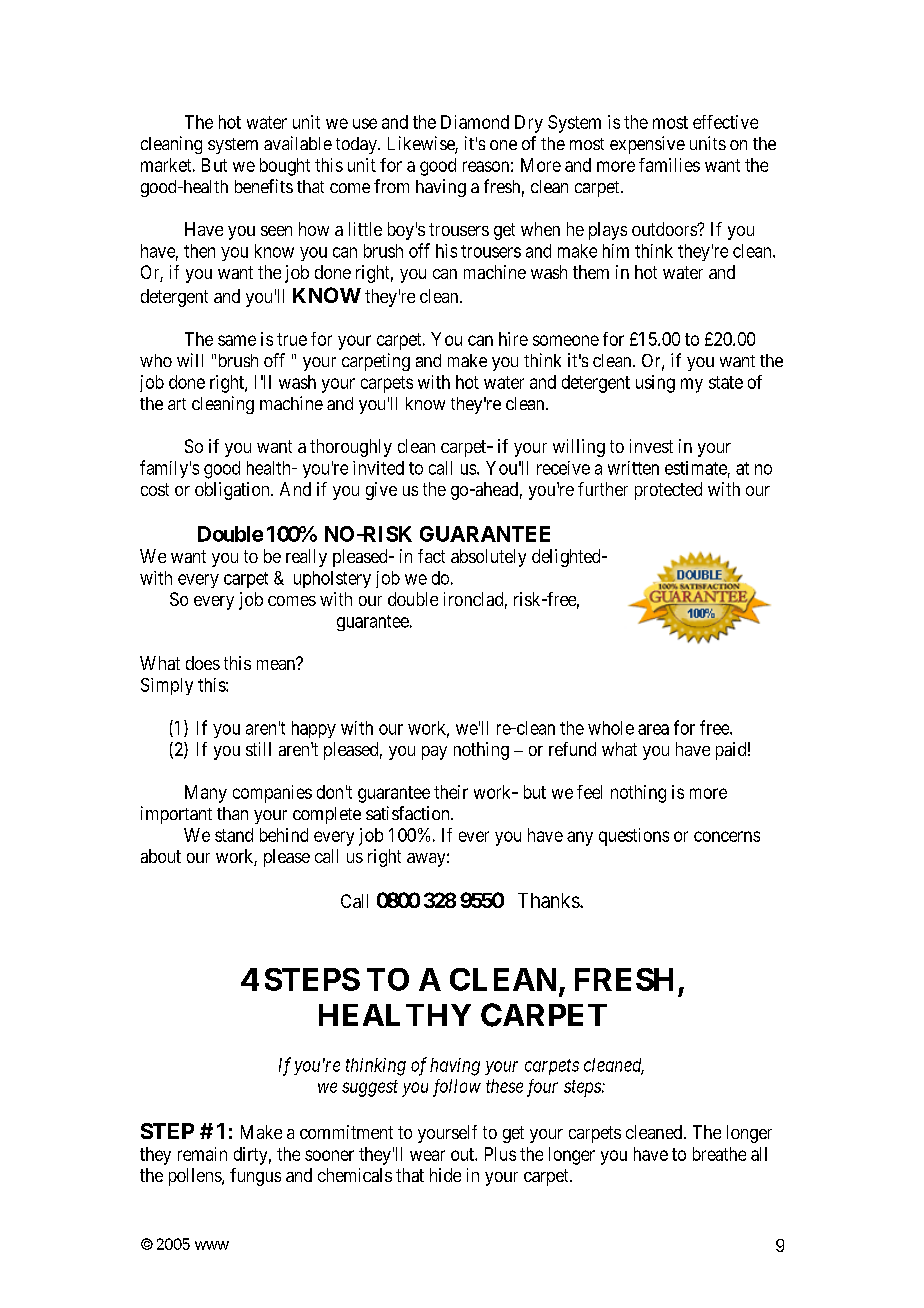  What do you see at coordinates (264, 186) in the screenshot?
I see `benefits` at bounding box center [264, 186].
